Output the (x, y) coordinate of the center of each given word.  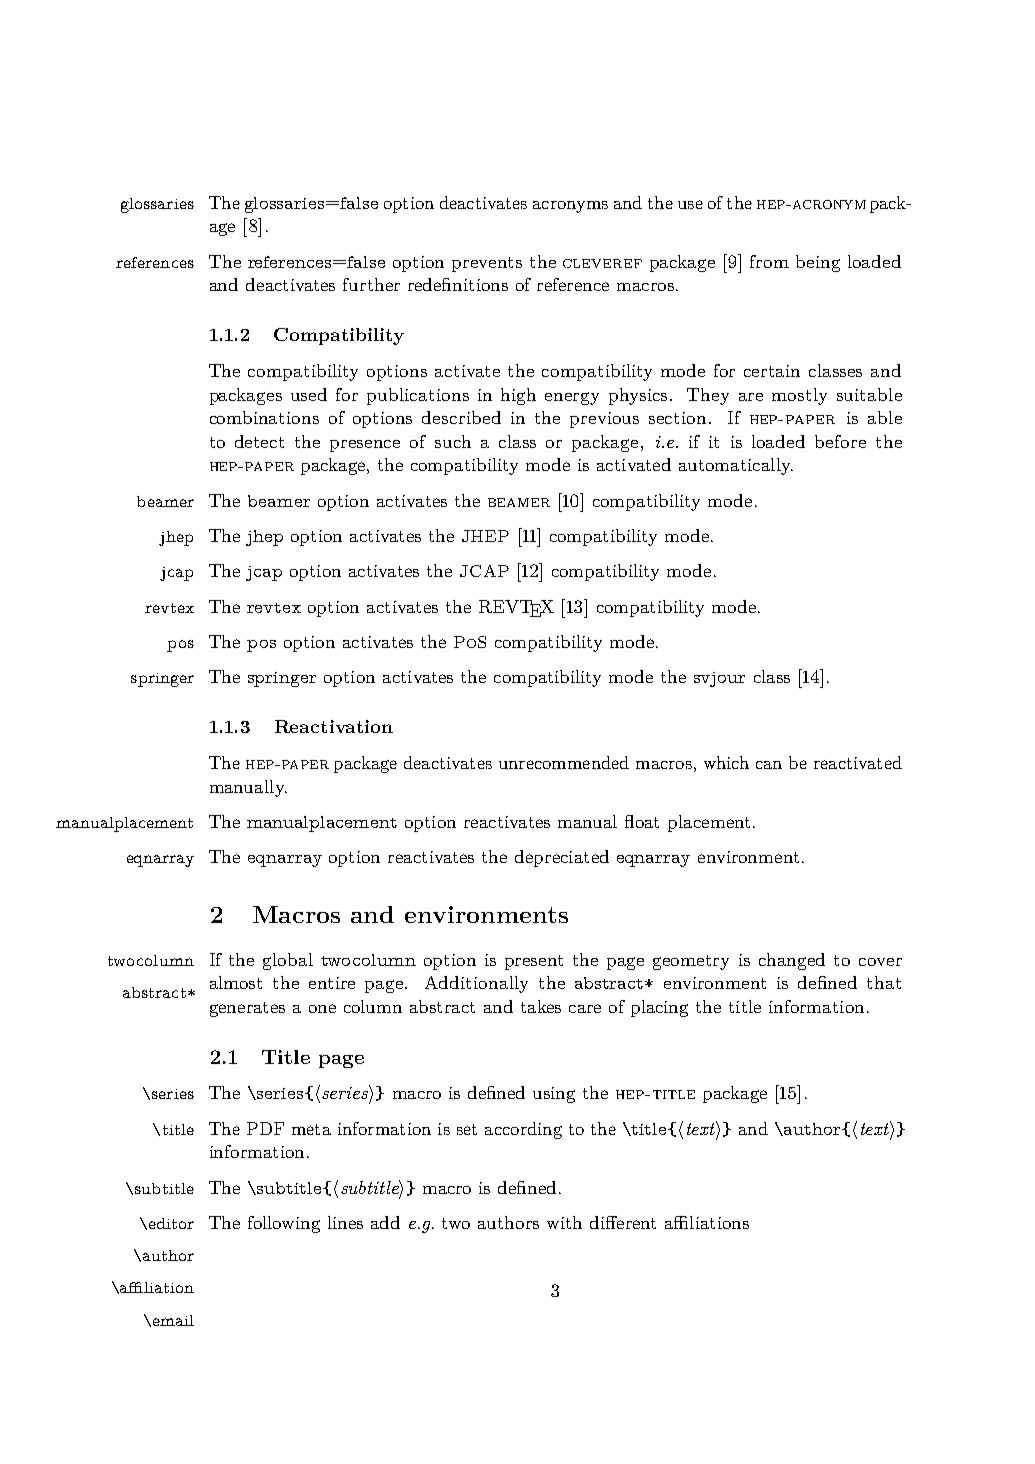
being (818, 263)
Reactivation (334, 726)
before (840, 441)
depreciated (562, 858)
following (284, 1224)
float (642, 821)
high (518, 396)
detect (259, 441)
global (288, 961)
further (371, 284)
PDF (265, 1128)
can (769, 765)
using (554, 1095)
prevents (487, 264)
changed (792, 961)
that (884, 982)
